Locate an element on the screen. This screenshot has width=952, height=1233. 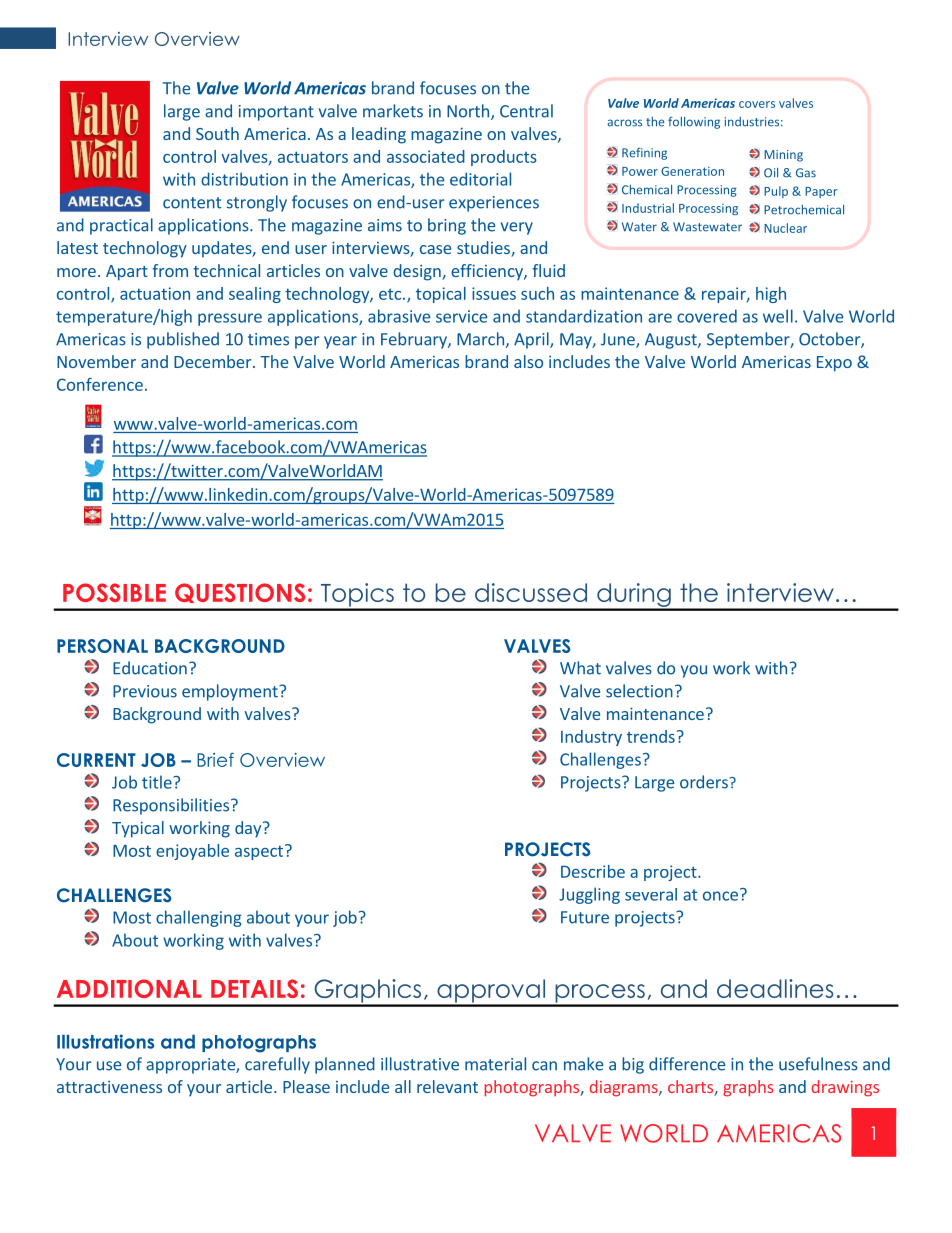
discussed is located at coordinates (531, 592).
